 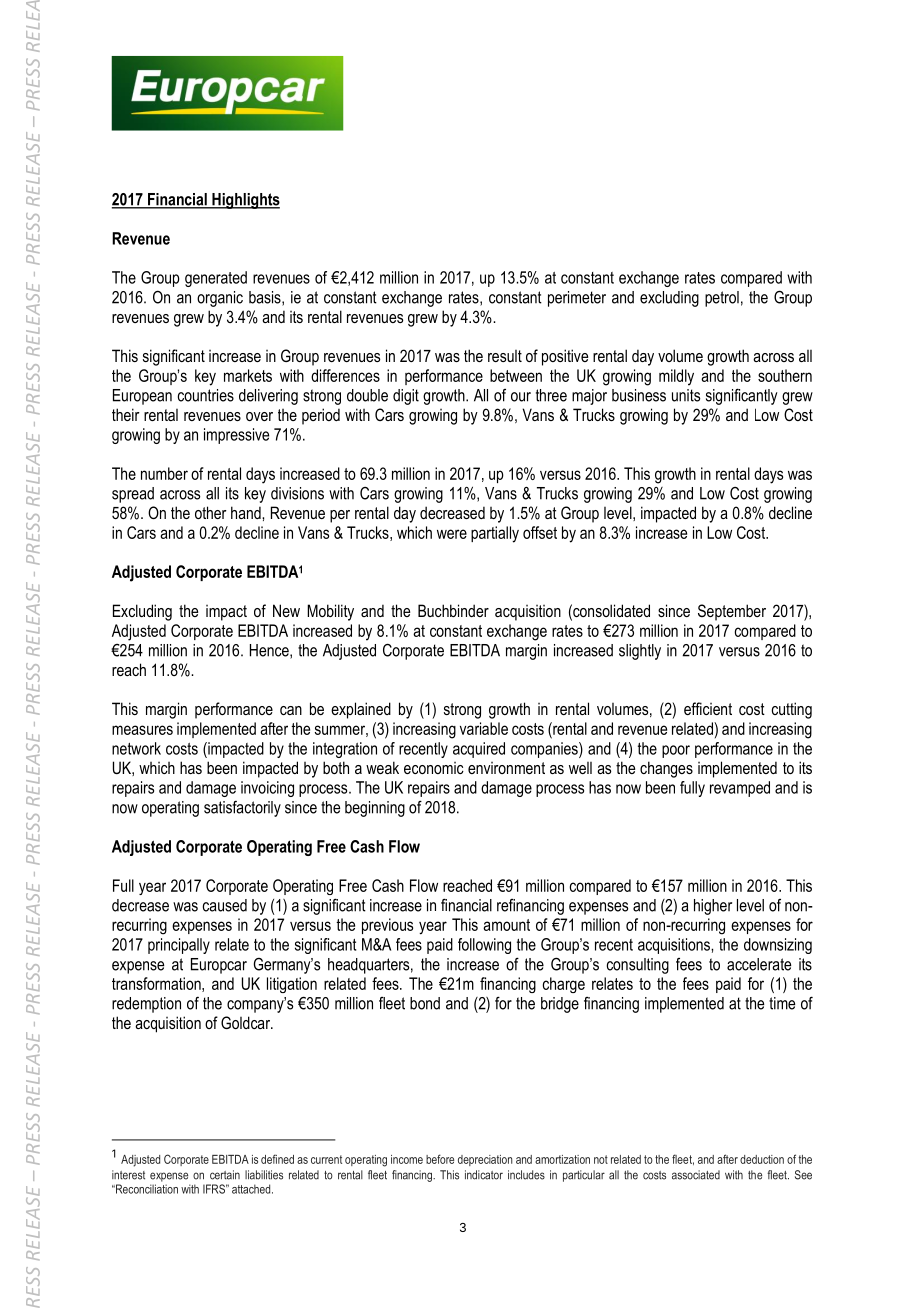 I want to click on following, so click(x=484, y=946).
